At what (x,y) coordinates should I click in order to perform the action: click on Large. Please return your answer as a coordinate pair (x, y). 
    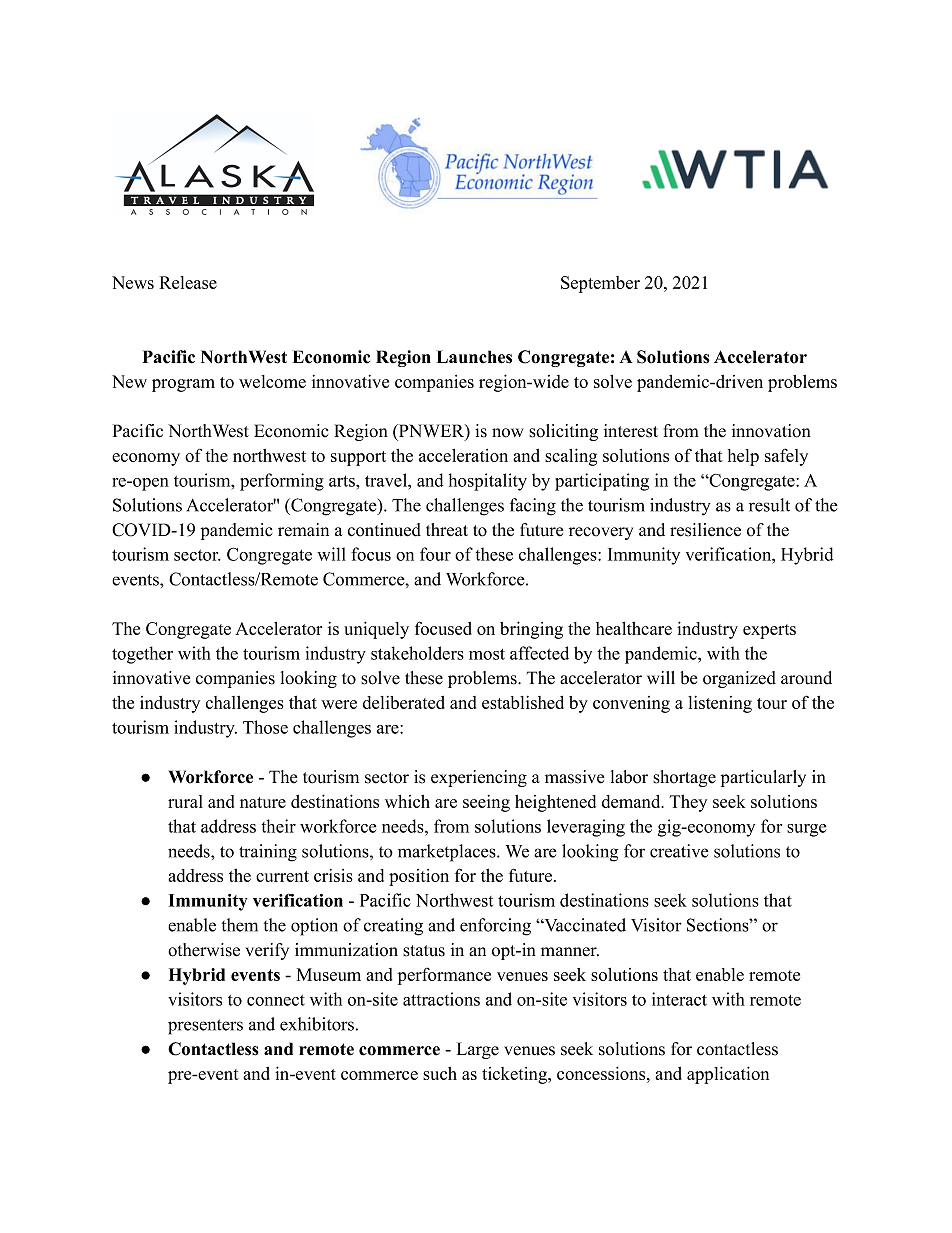
    Looking at the image, I should click on (478, 1050).
